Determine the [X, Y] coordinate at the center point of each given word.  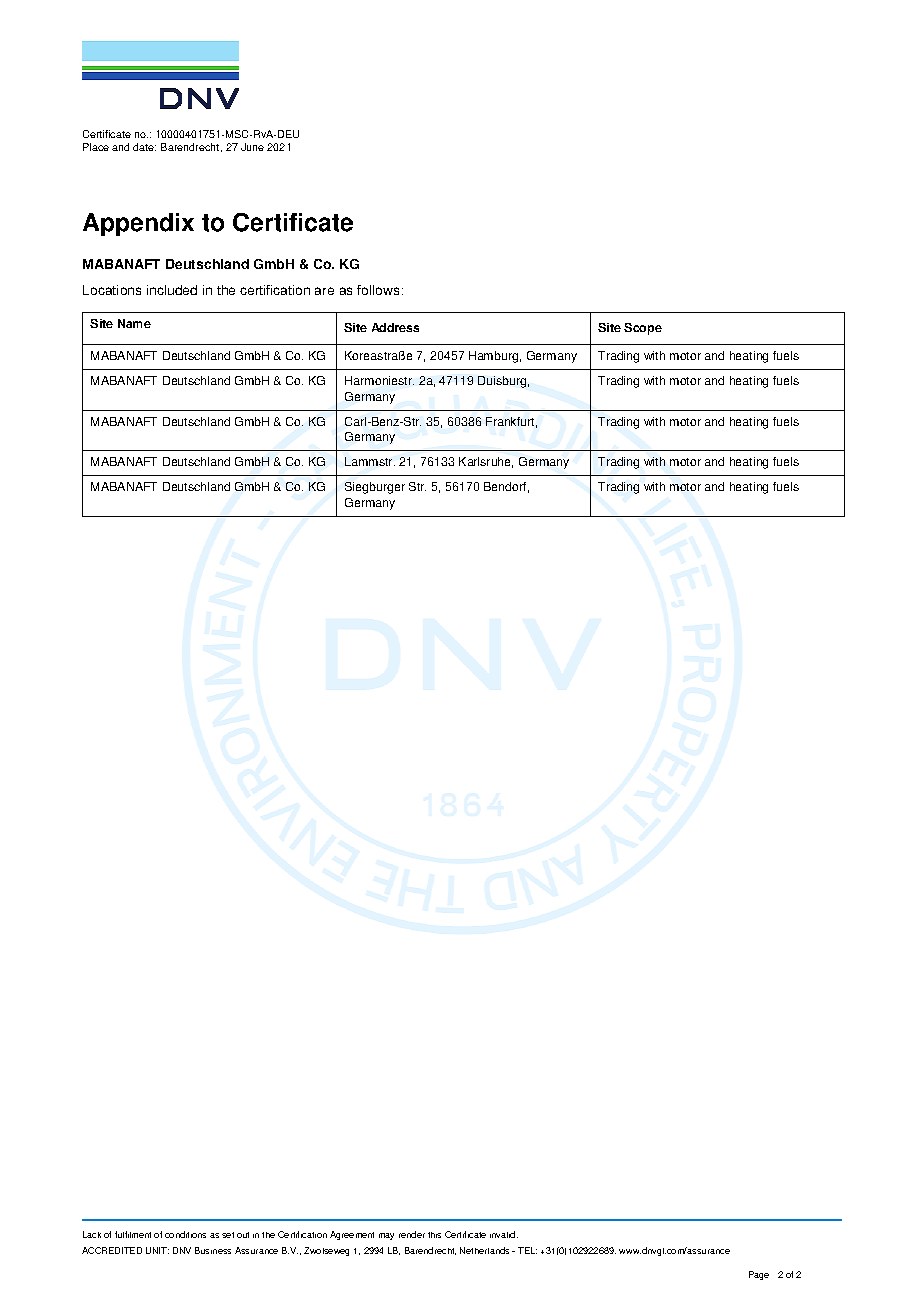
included [172, 290]
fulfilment [133, 1234]
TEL [527, 1250]
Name [134, 323]
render [412, 1234]
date [144, 147]
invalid [504, 1234]
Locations [112, 290]
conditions [185, 1234]
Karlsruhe [486, 462]
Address [395, 327]
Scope [643, 329]
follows [378, 290]
